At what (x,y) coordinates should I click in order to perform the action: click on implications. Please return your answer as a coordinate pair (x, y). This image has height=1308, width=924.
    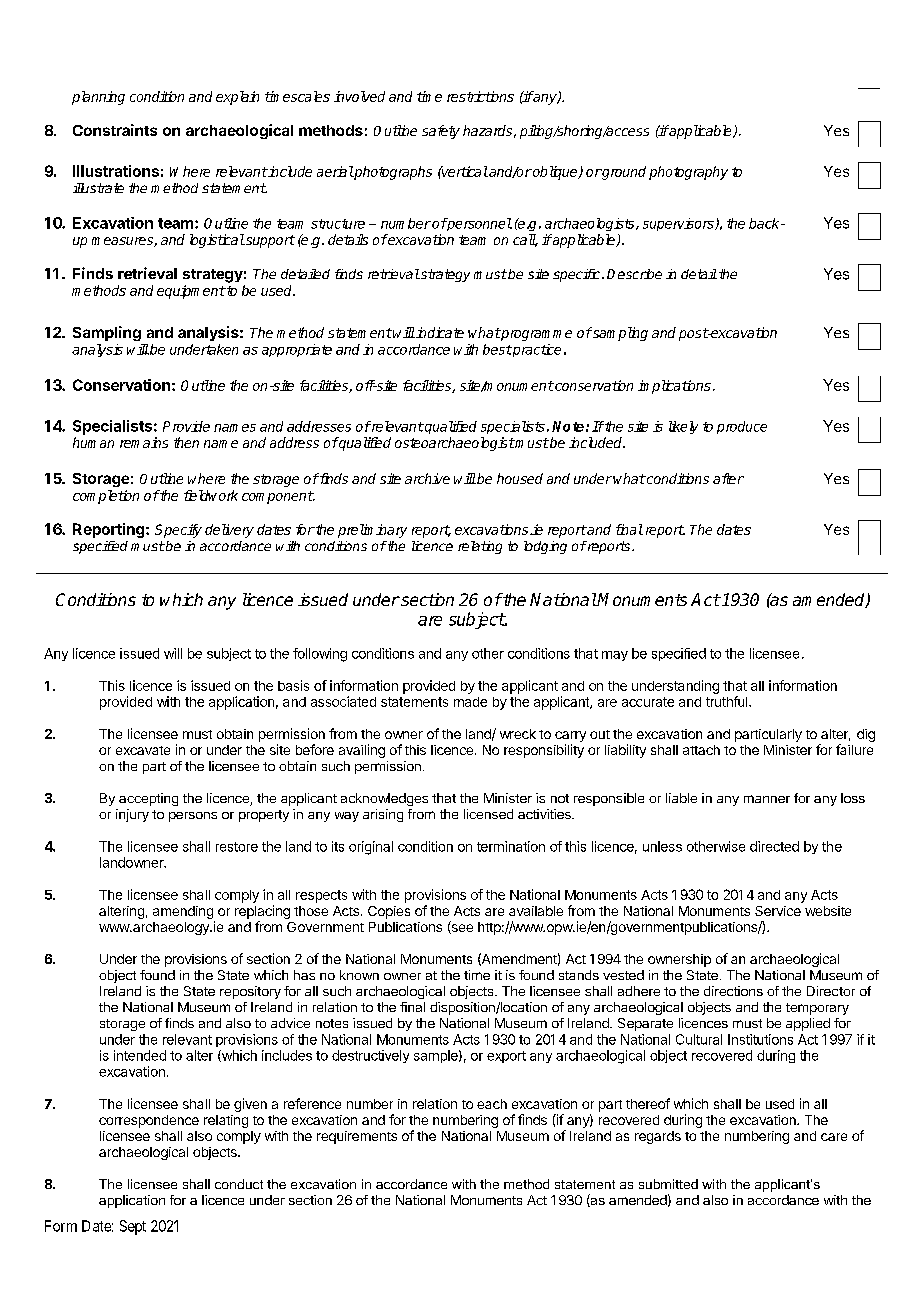
    Looking at the image, I should click on (674, 387).
